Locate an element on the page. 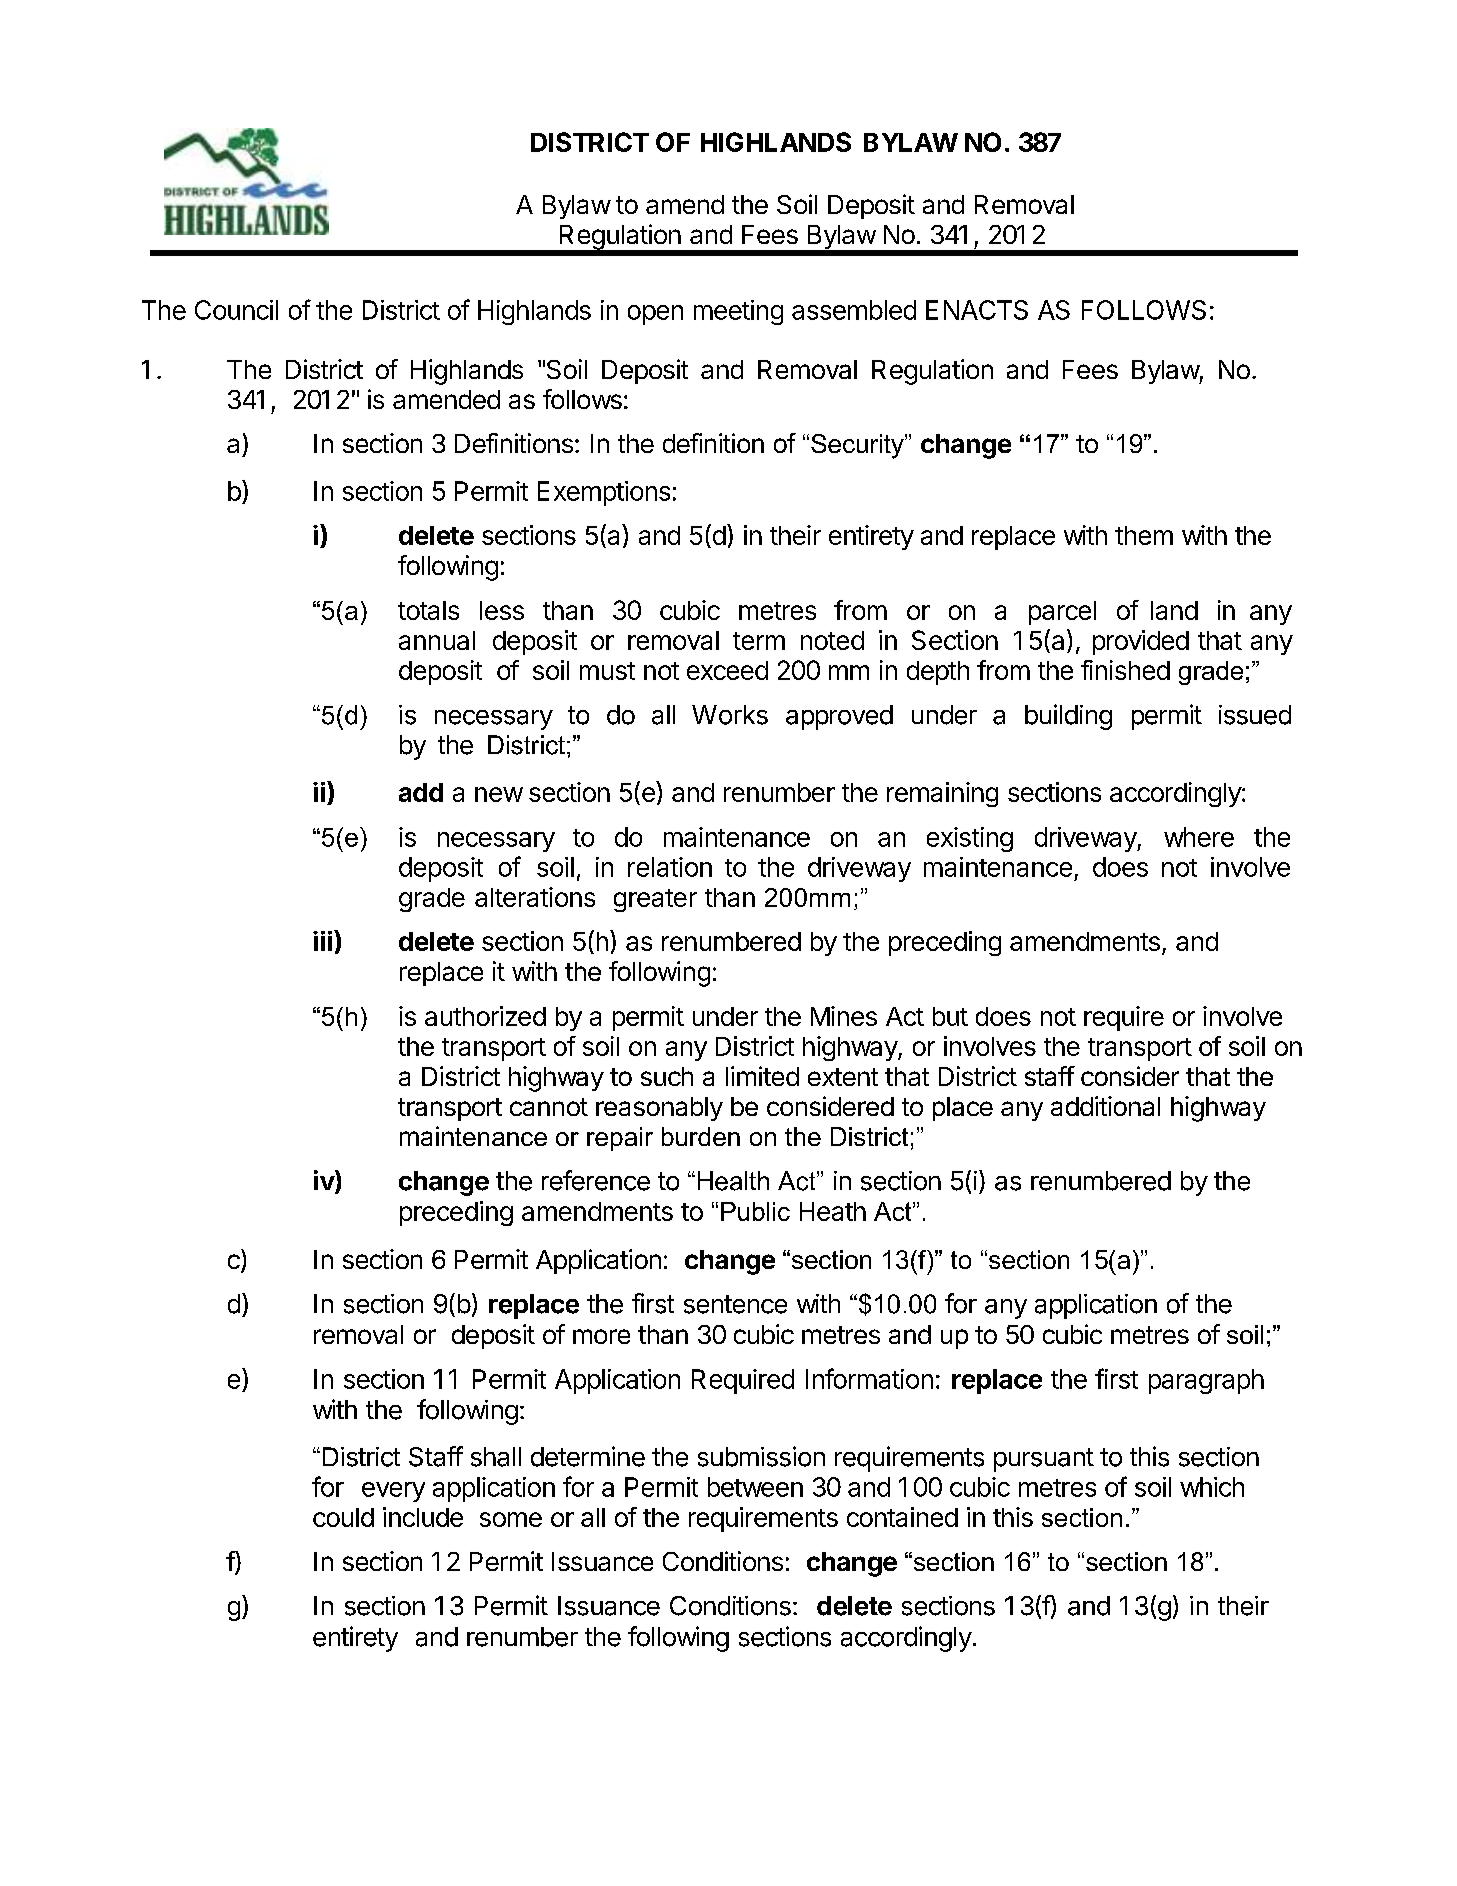 This page has height=1886, width=1457. every is located at coordinates (393, 1492).
